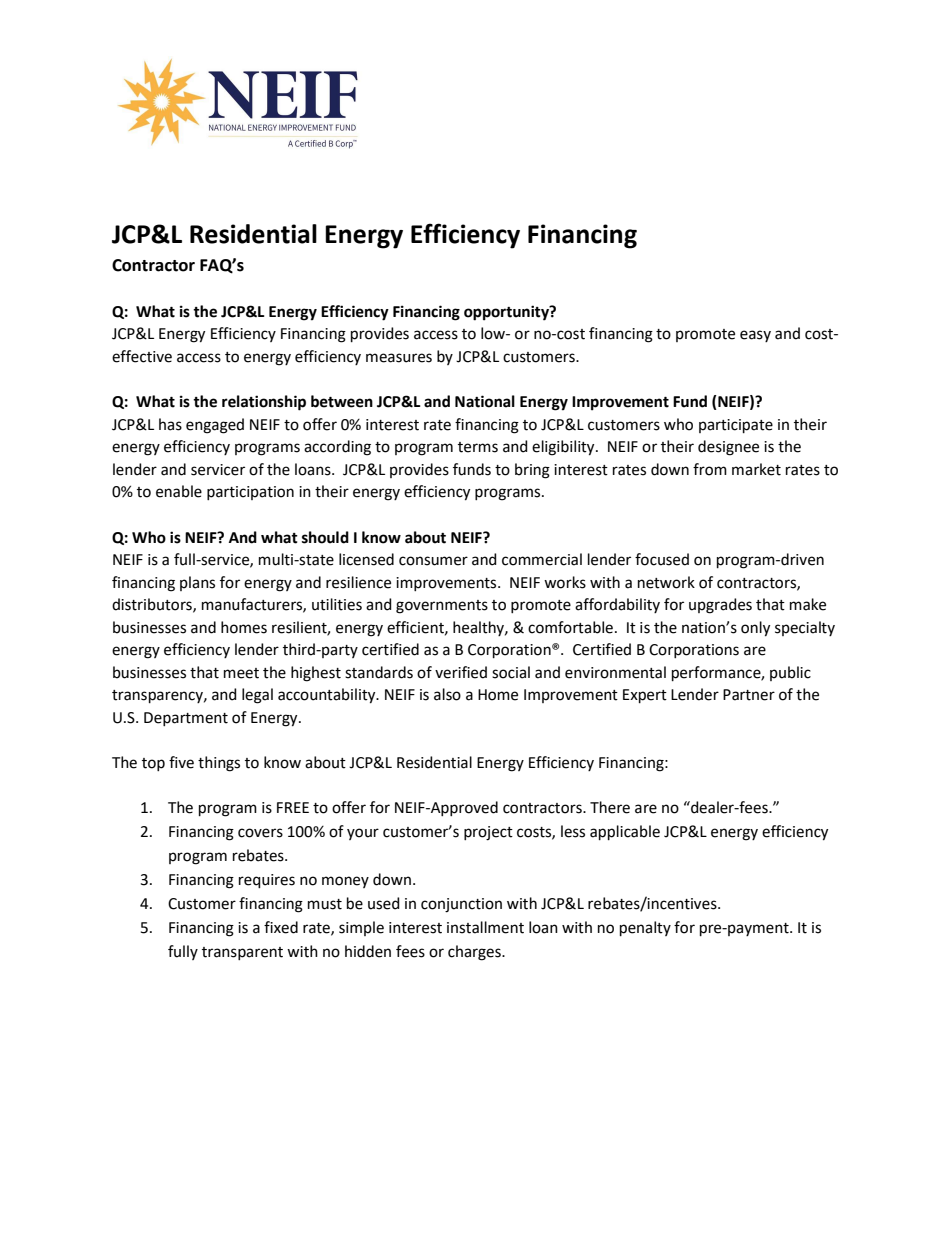 This image has width=952, height=1233. Describe the element at coordinates (399, 358) in the image. I see `measures` at that location.
